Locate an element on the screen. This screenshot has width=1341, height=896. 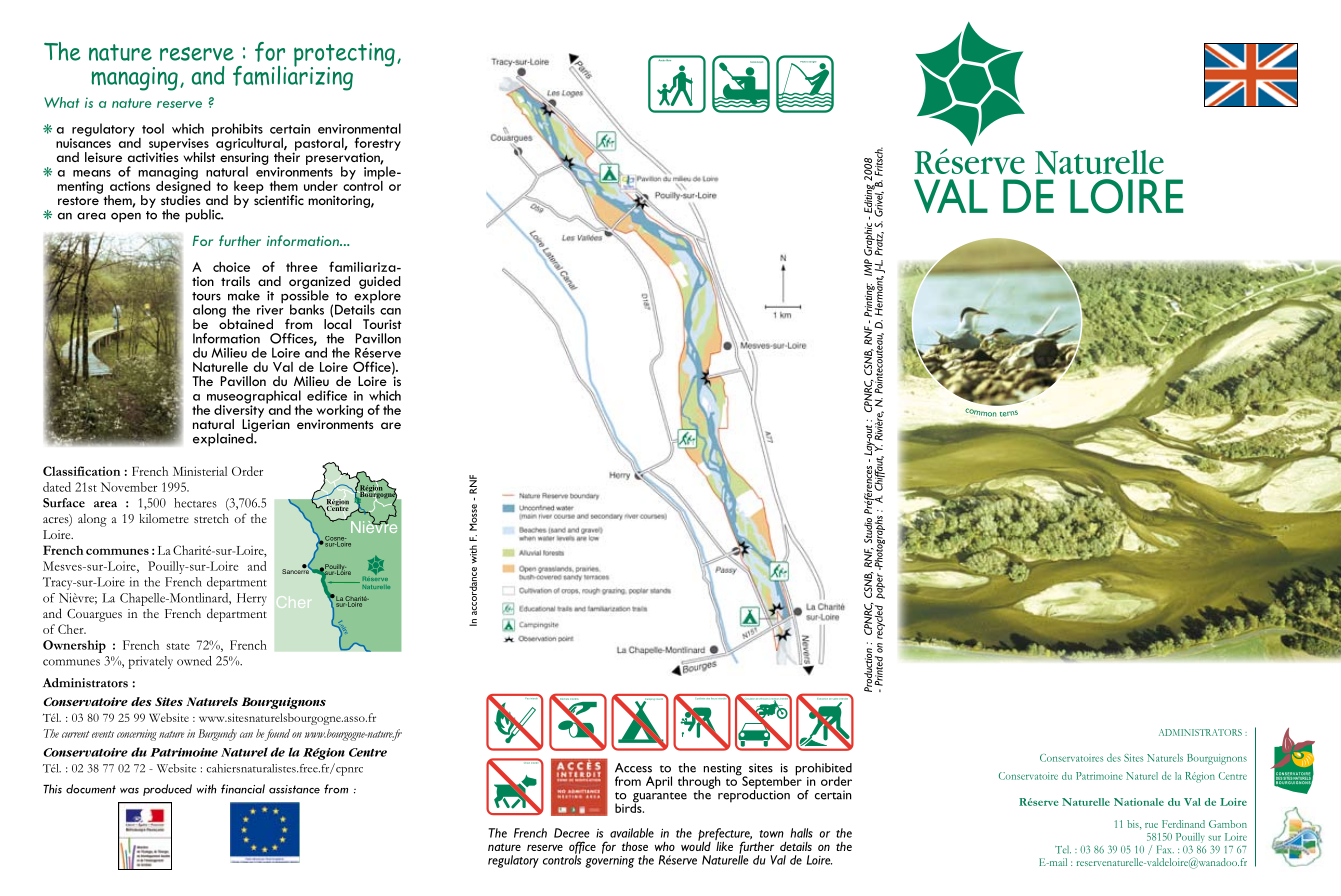
familiarizing is located at coordinates (293, 77).
